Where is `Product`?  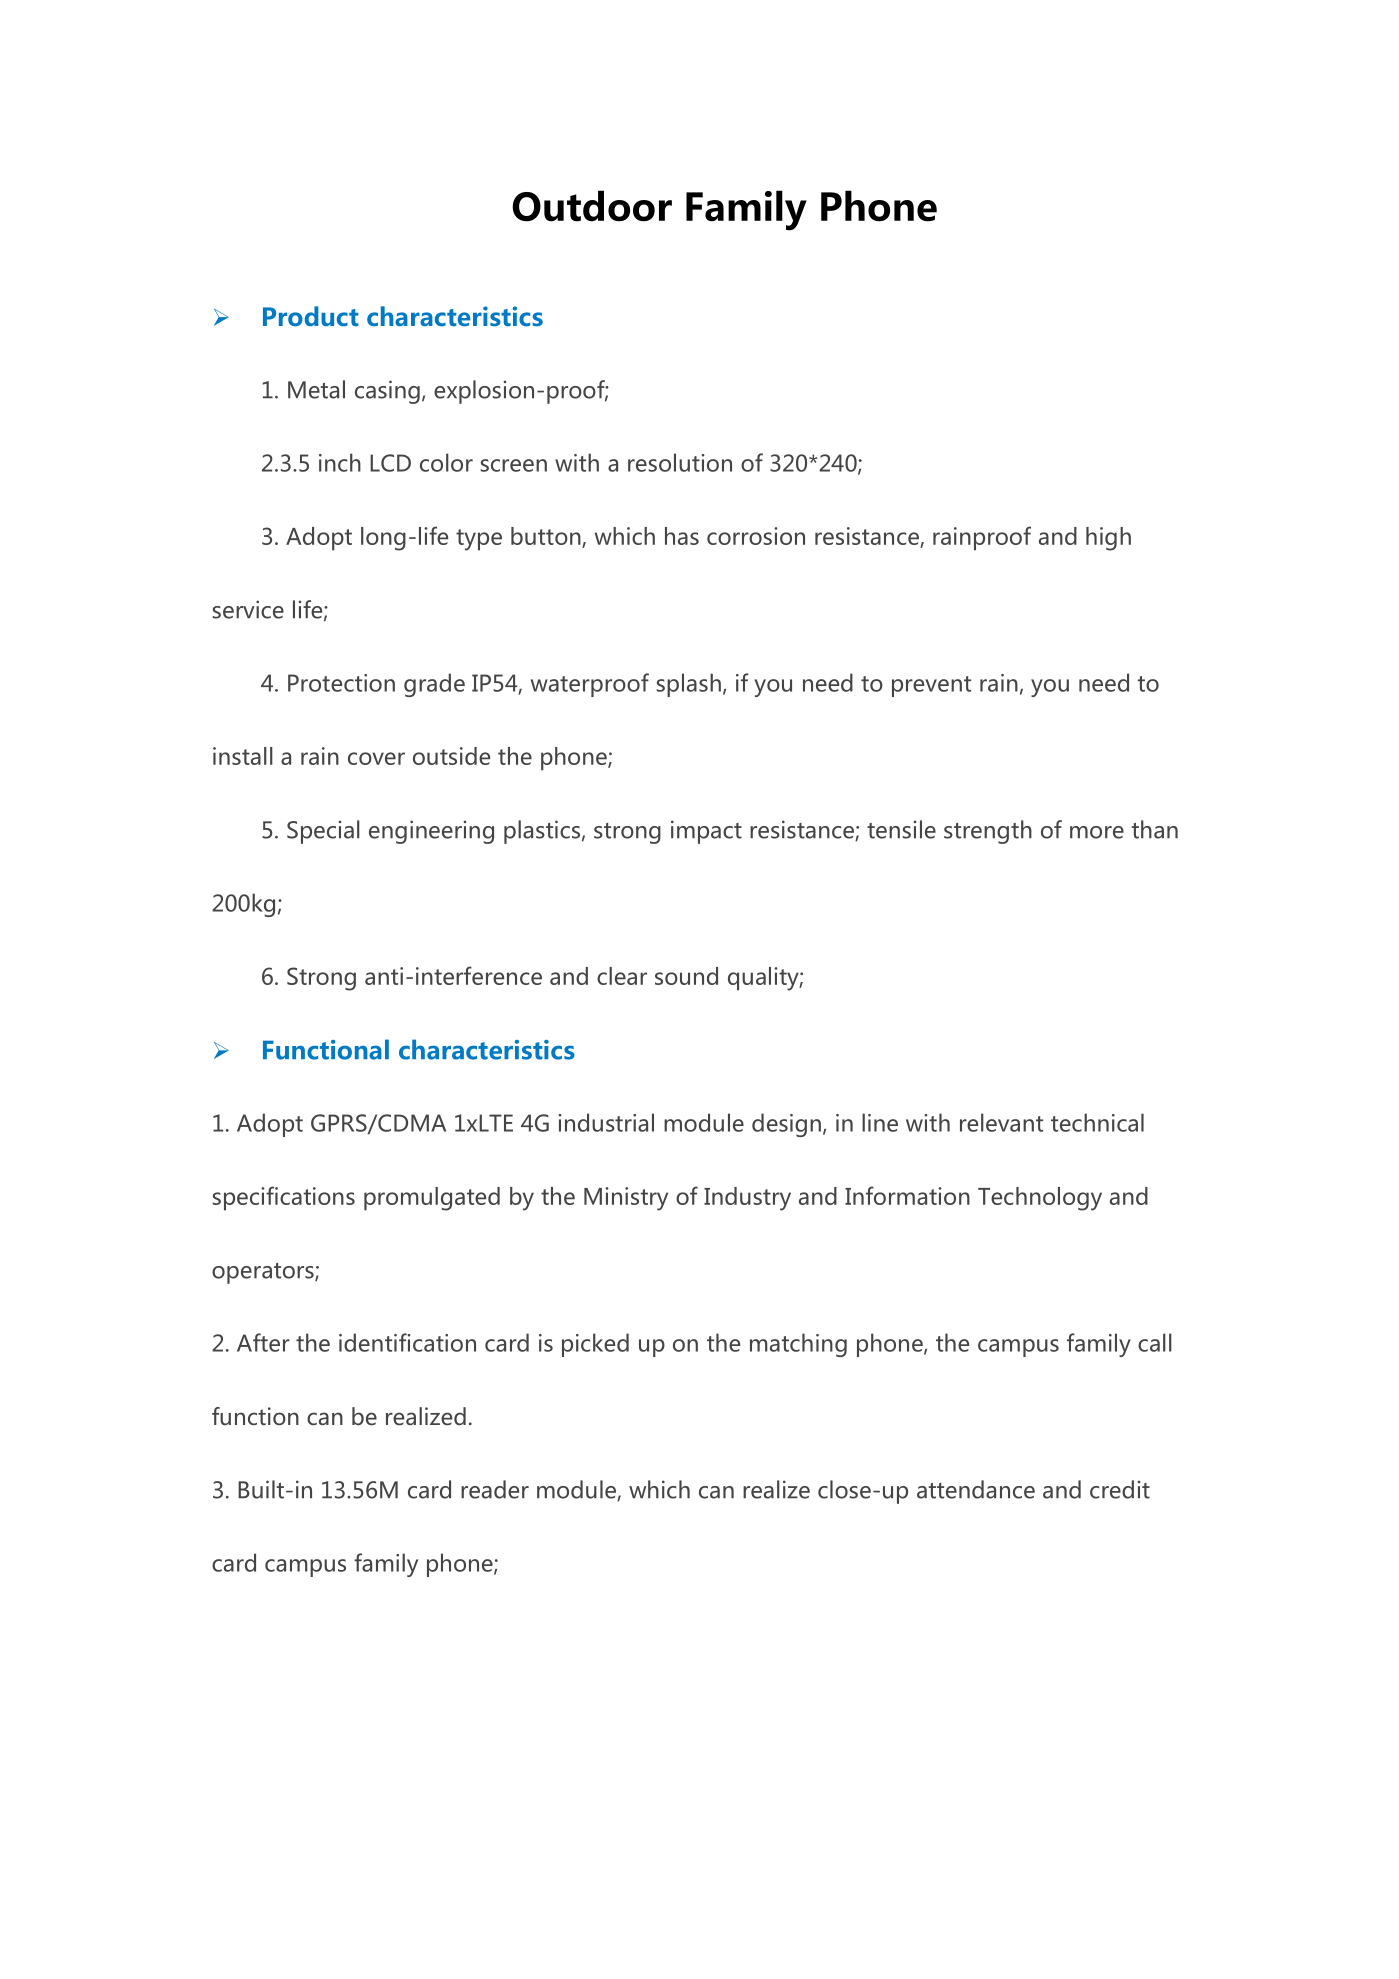 Product is located at coordinates (311, 316).
